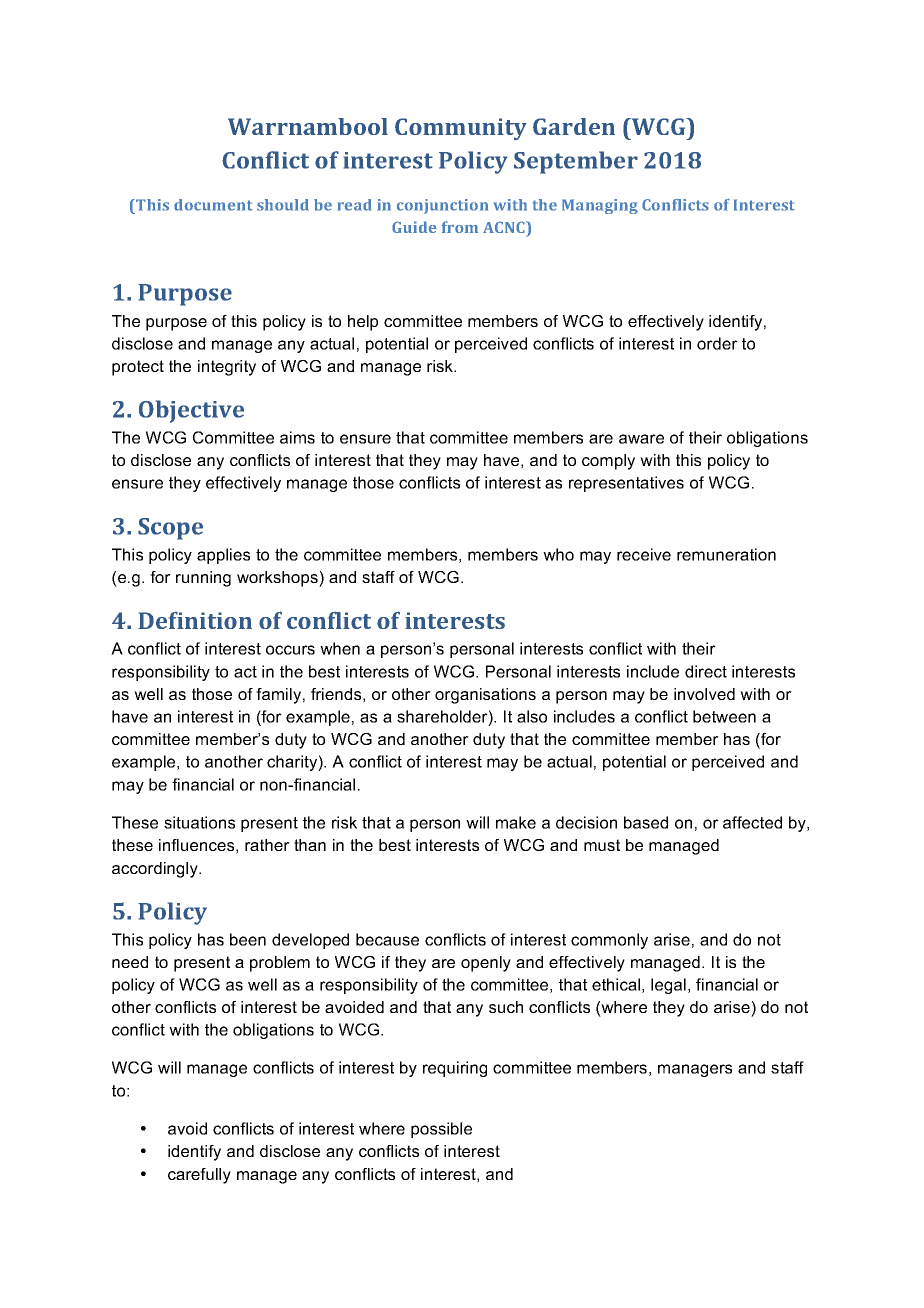 The height and width of the page is (1308, 924). What do you see at coordinates (668, 986) in the page?
I see `legal` at bounding box center [668, 986].
